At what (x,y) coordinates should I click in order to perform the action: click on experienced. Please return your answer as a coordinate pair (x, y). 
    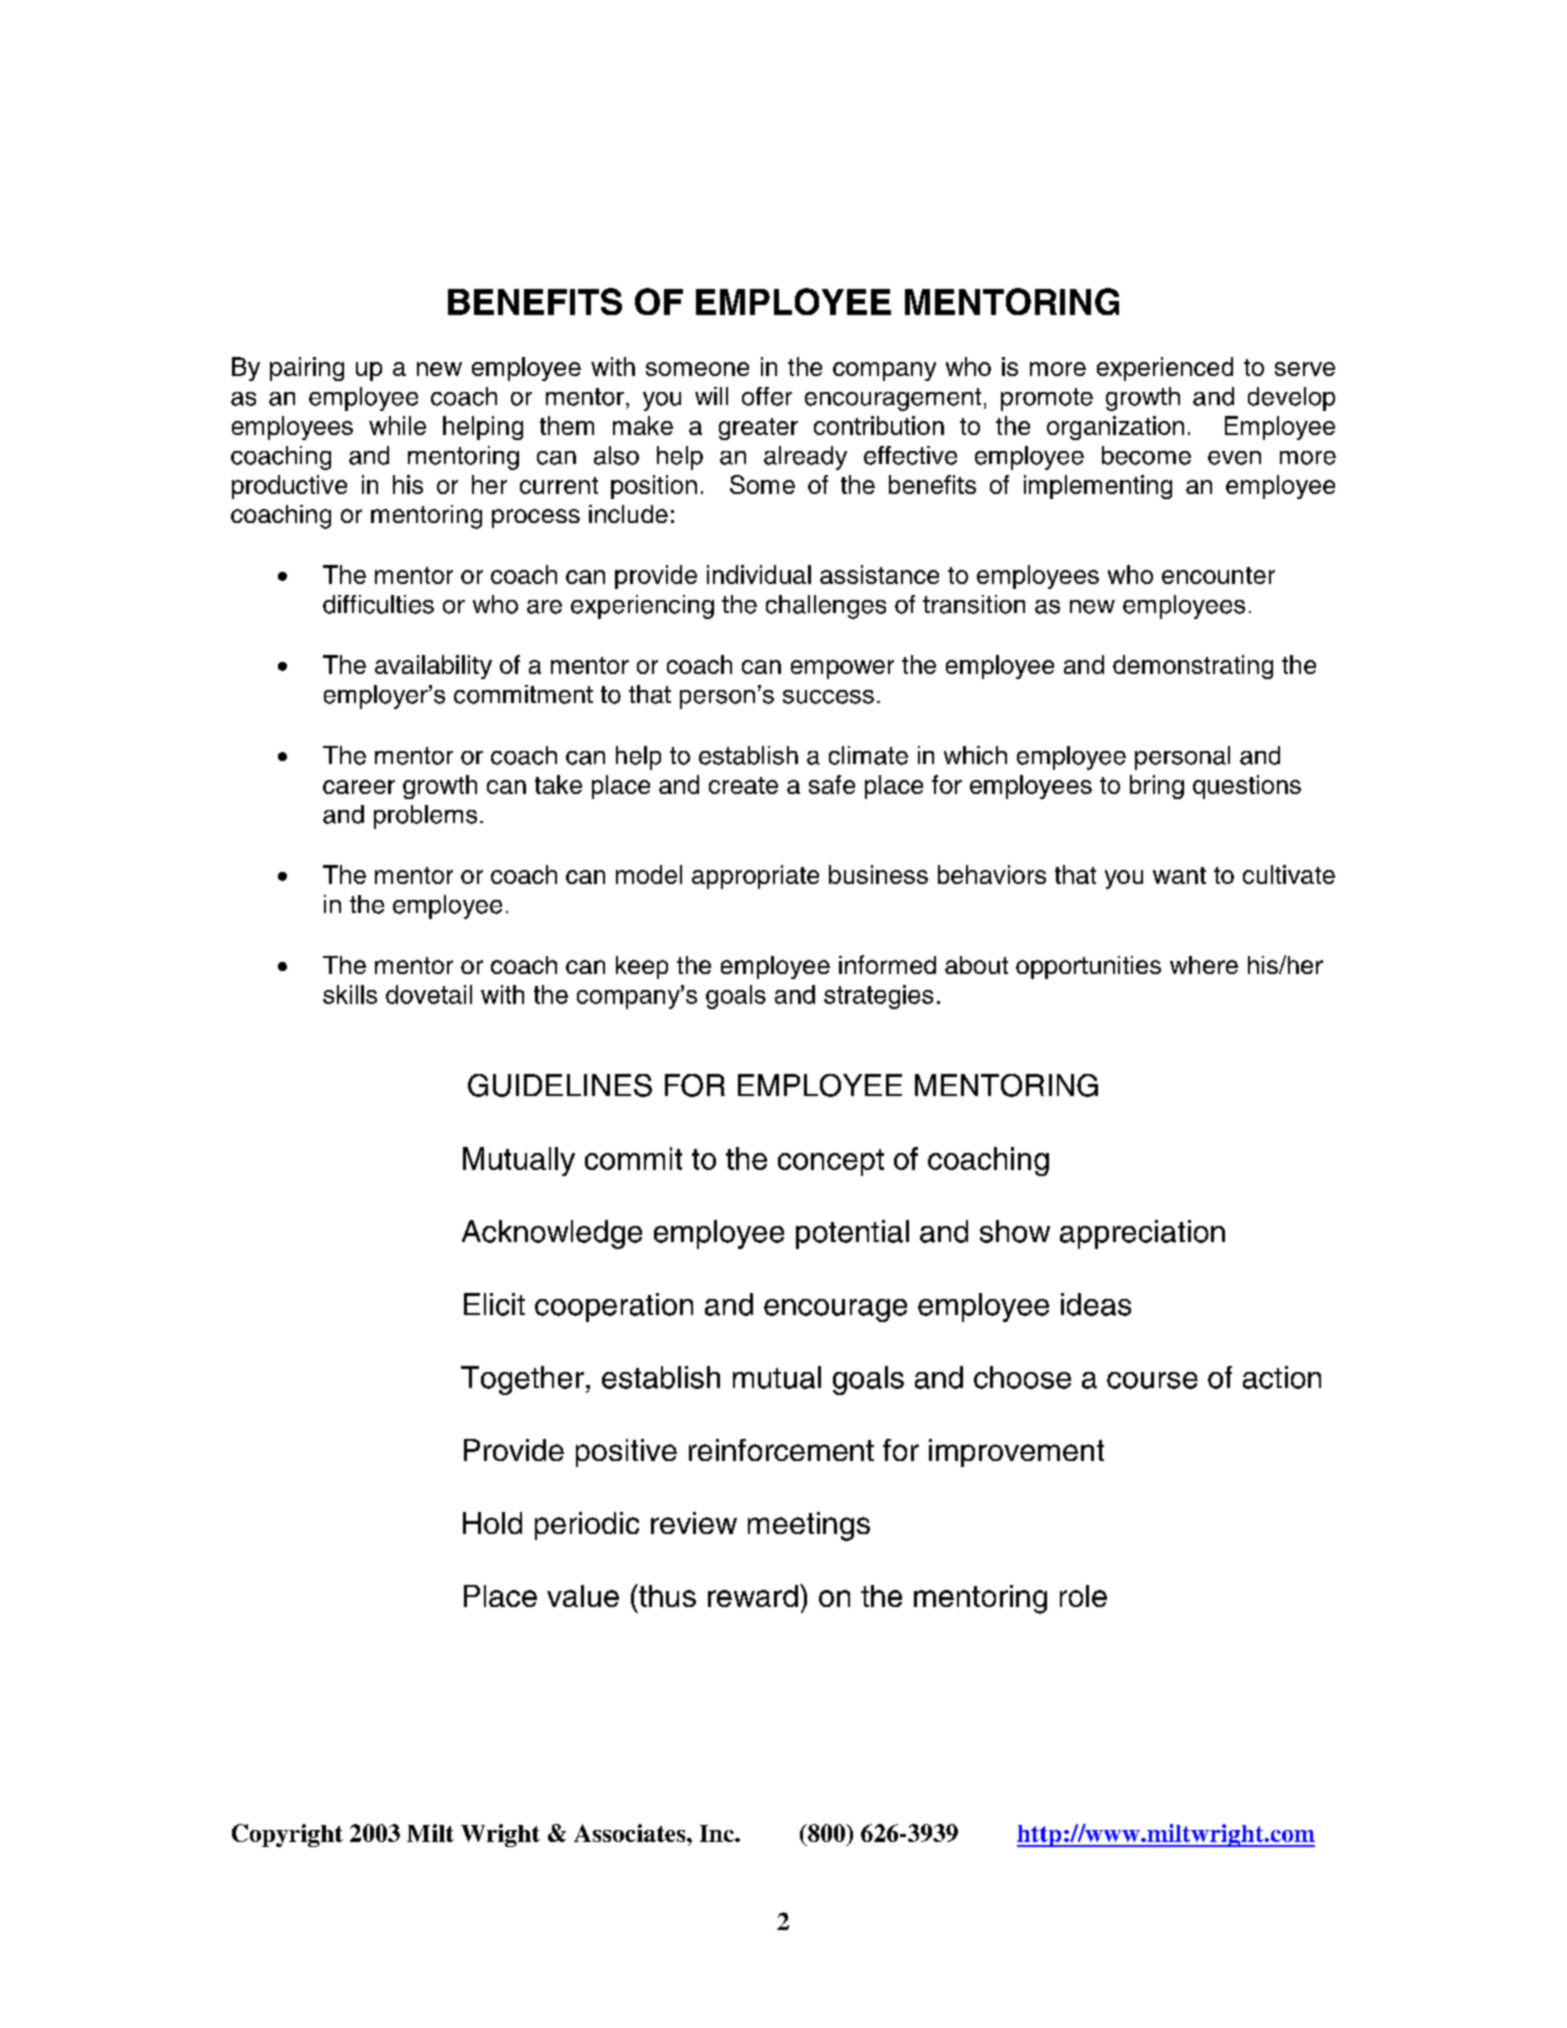
    Looking at the image, I should click on (1165, 369).
